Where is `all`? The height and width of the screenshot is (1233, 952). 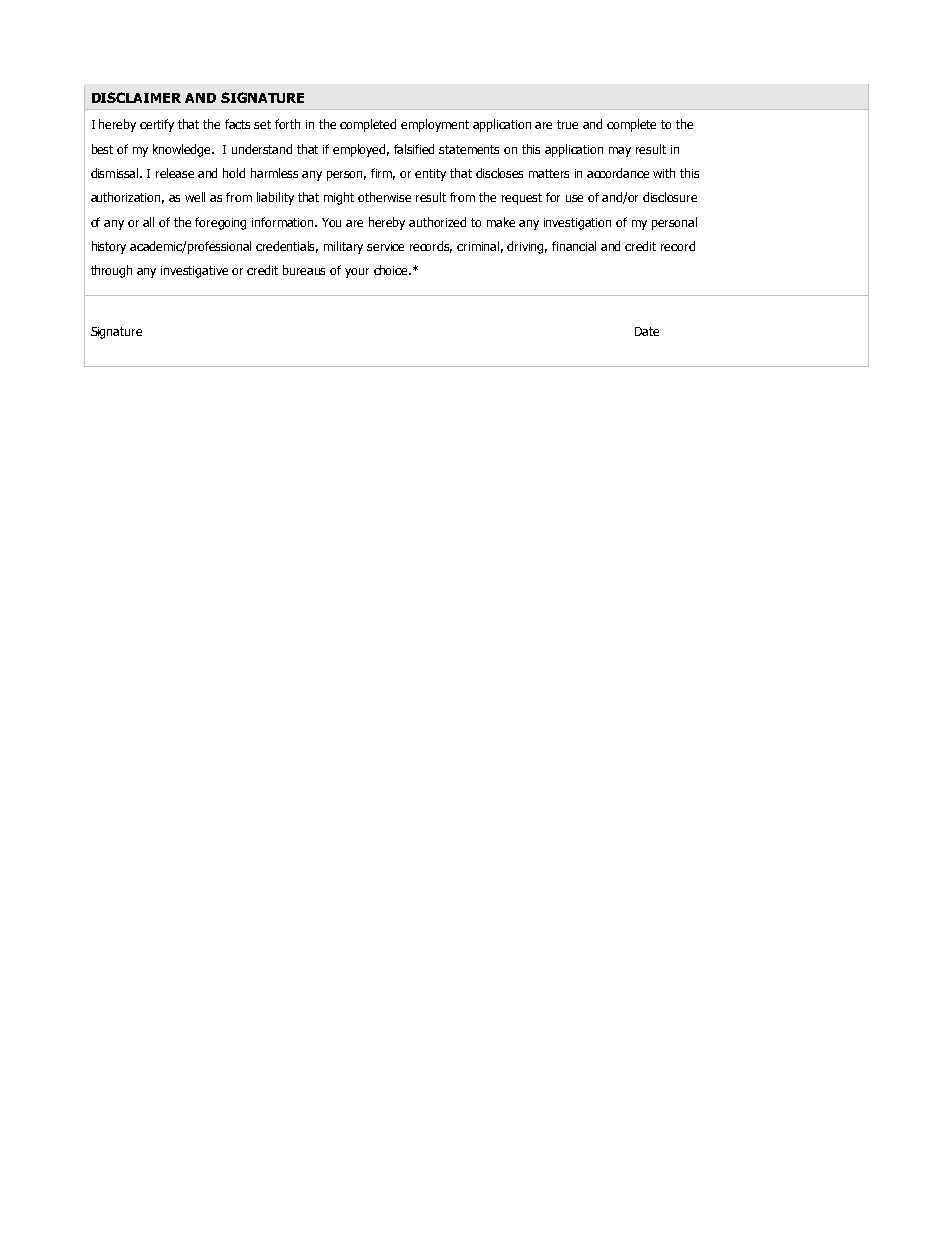
all is located at coordinates (148, 222).
